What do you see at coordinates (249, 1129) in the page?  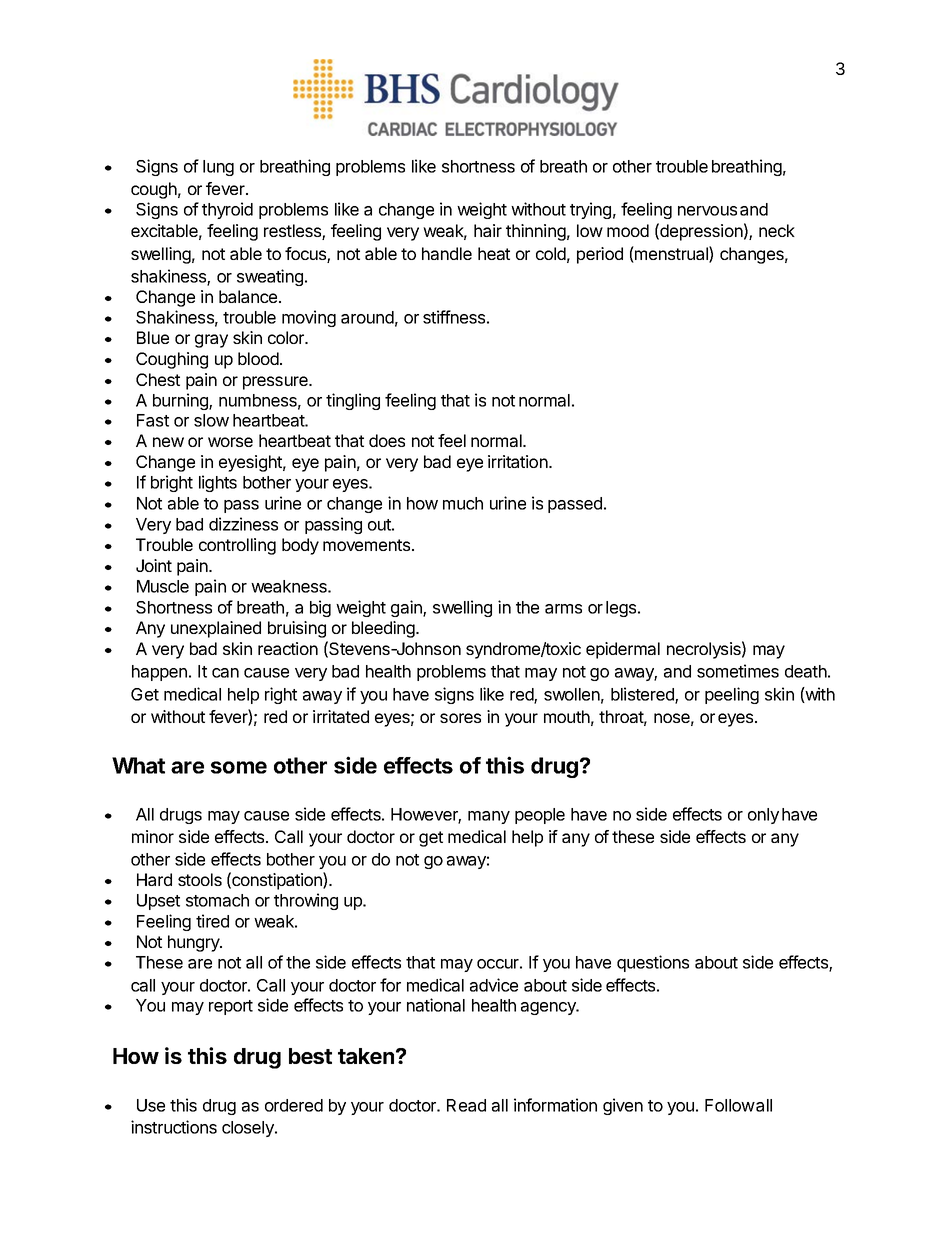 I see `closely` at bounding box center [249, 1129].
